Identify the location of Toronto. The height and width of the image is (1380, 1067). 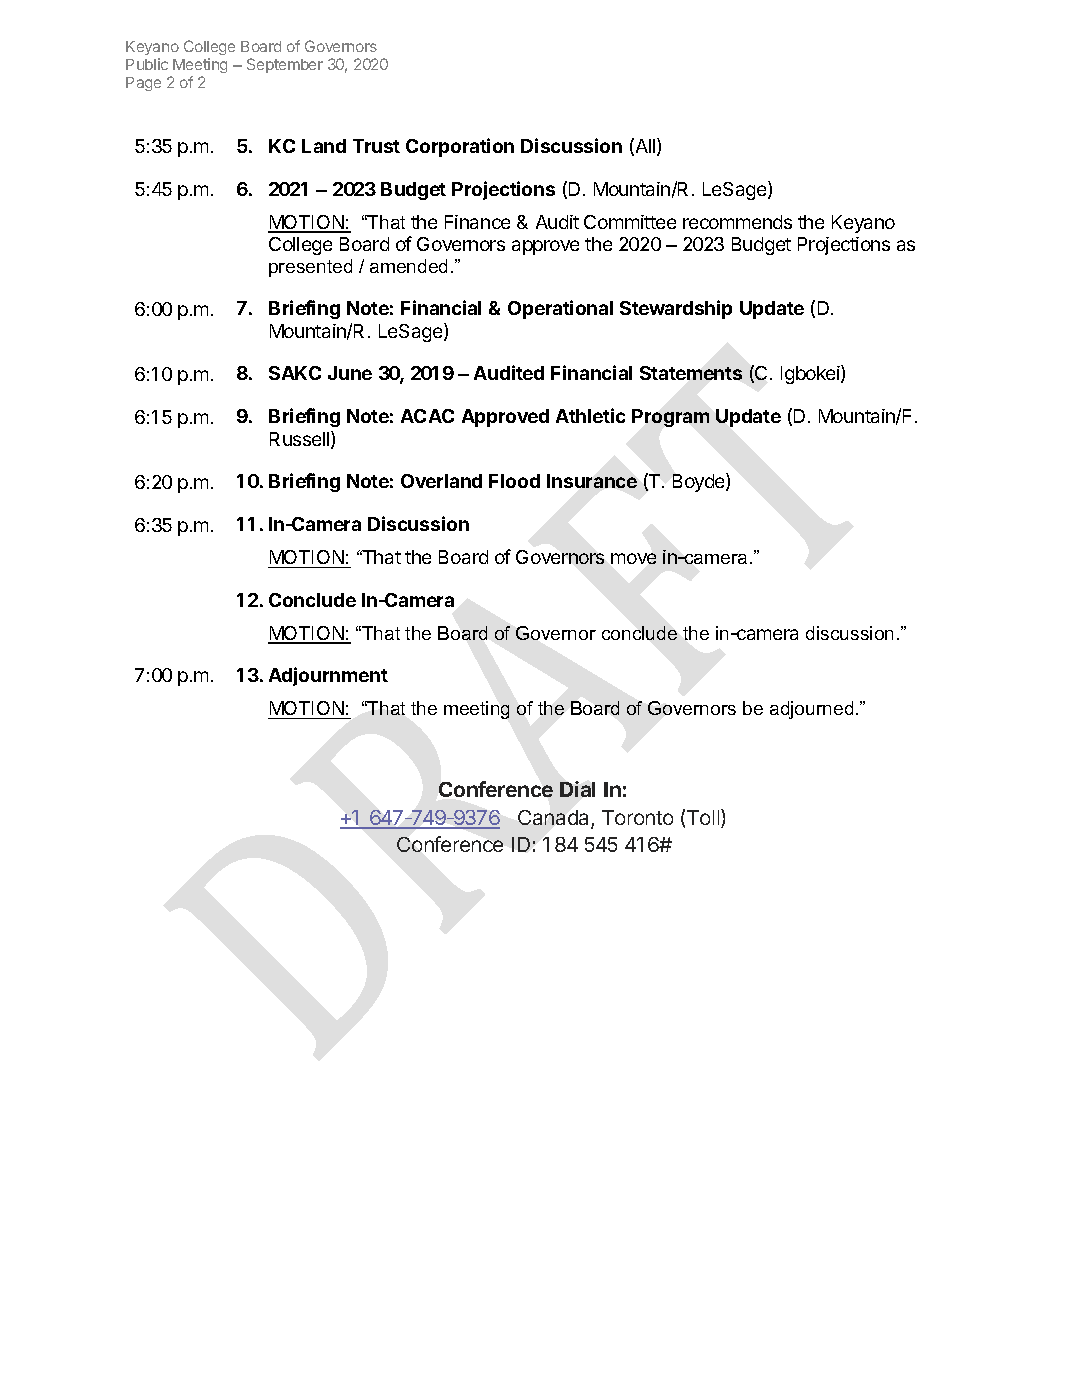
(637, 817).
